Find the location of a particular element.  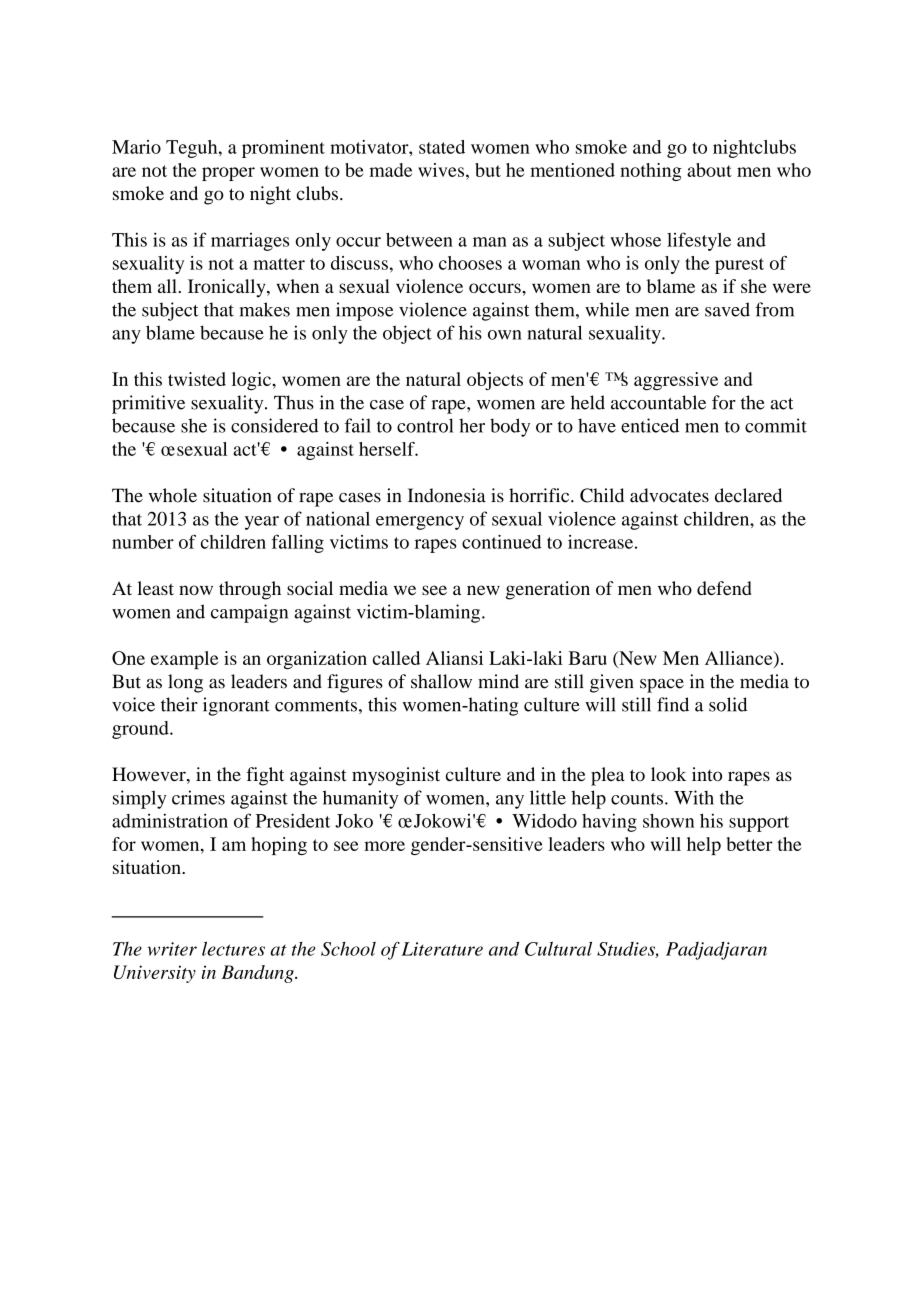

defend is located at coordinates (724, 588).
